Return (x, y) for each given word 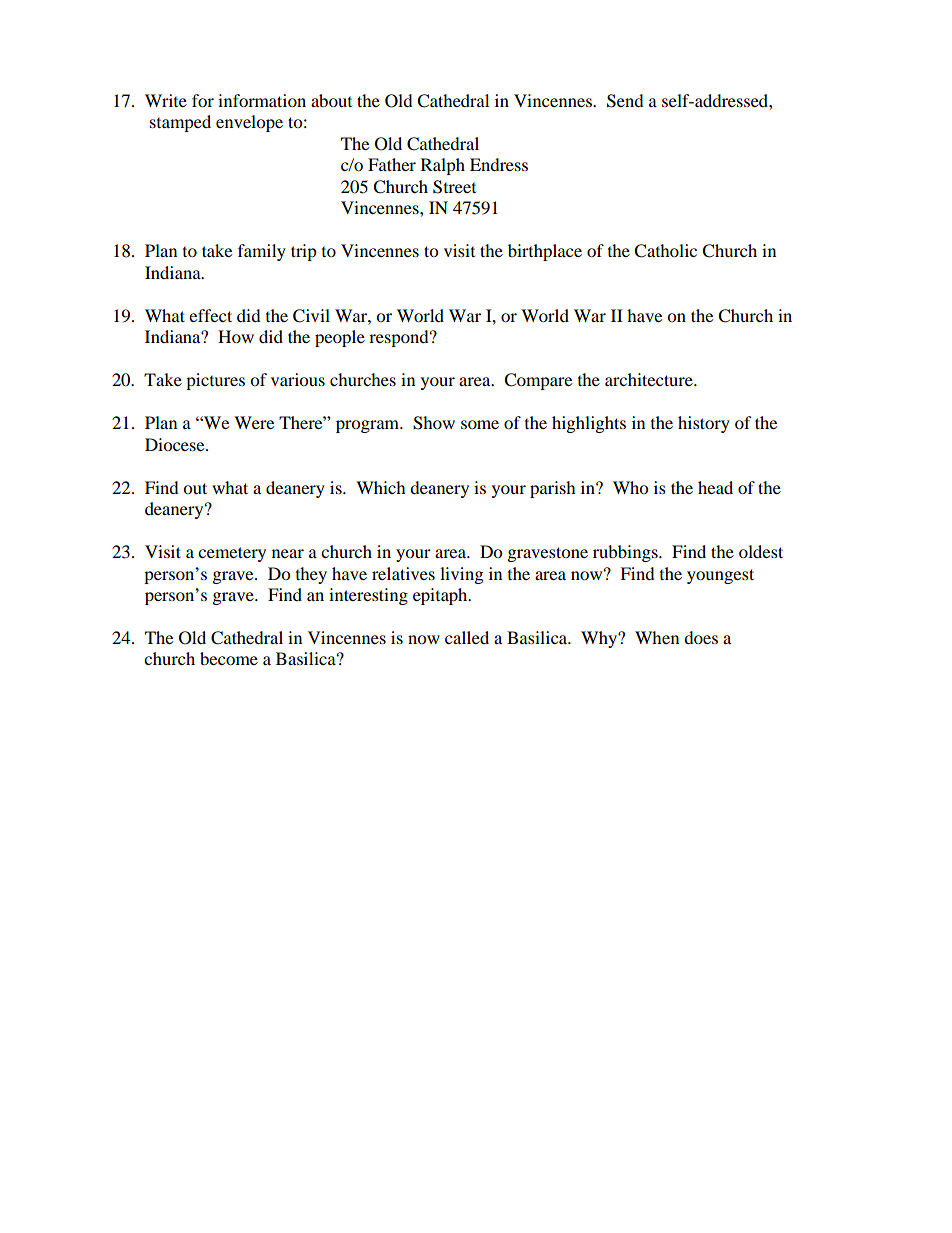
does (701, 637)
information (262, 100)
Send (625, 101)
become (229, 658)
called (467, 637)
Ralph (443, 166)
